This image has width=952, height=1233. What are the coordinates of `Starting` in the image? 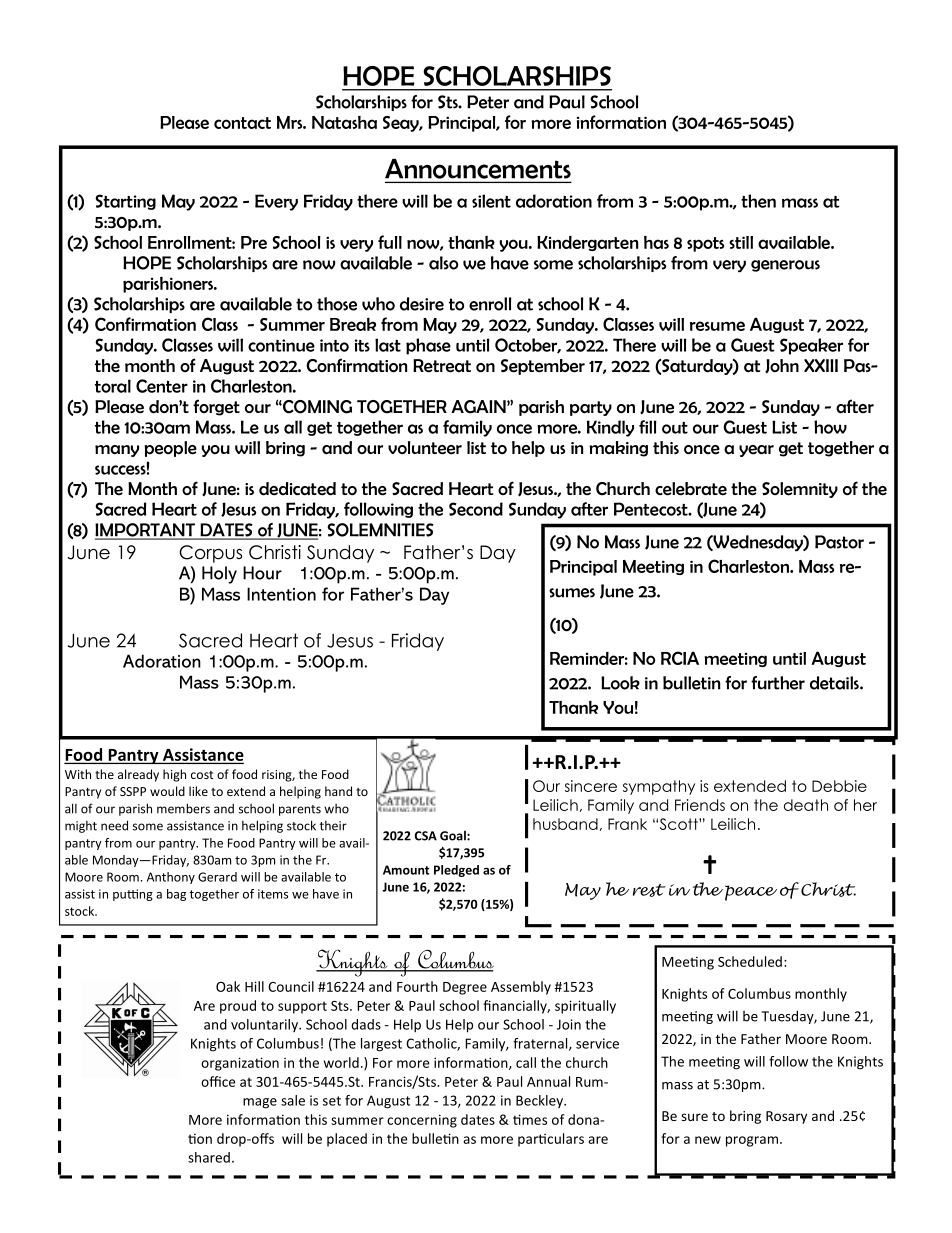 It's located at (125, 202).
